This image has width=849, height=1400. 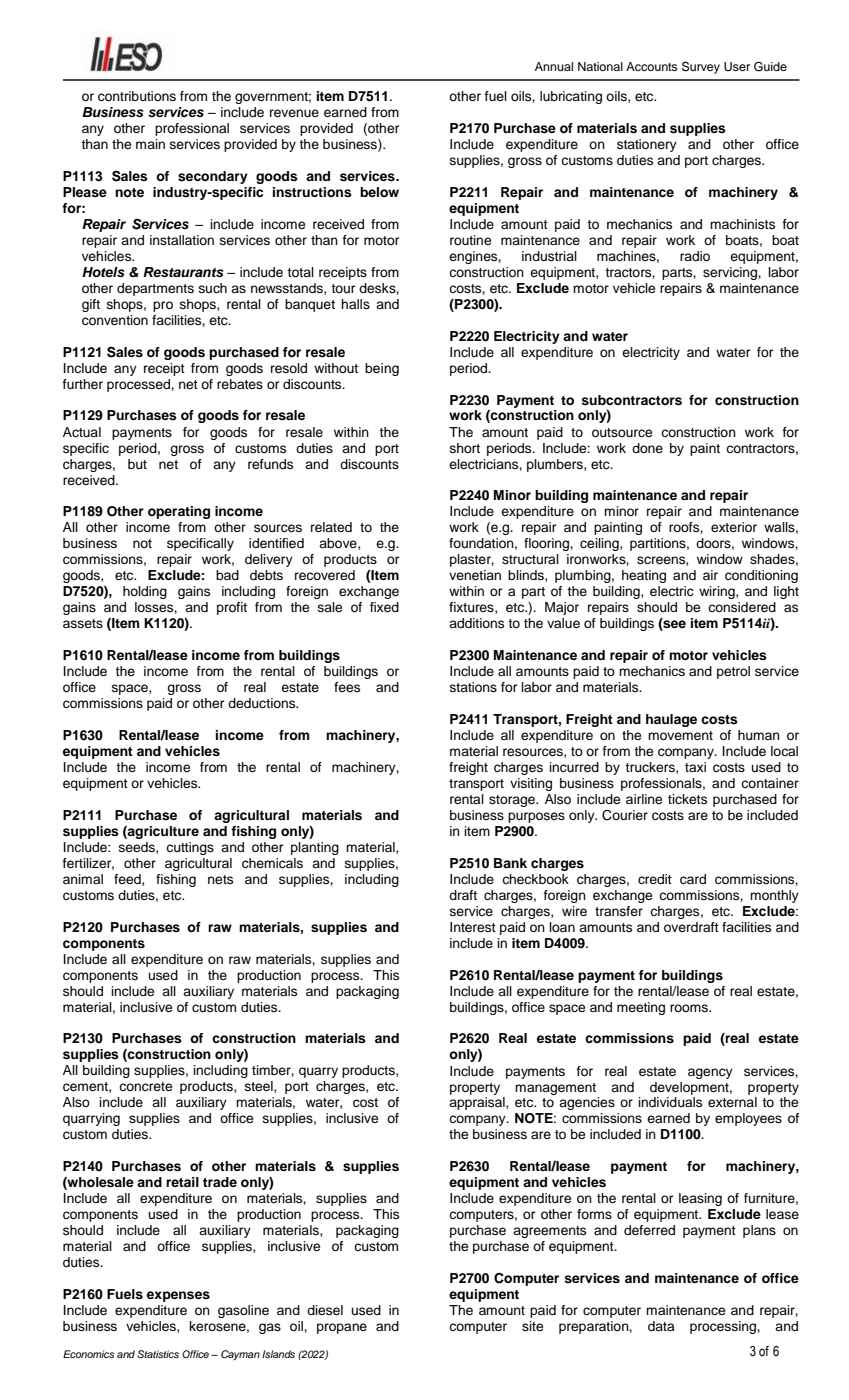 I want to click on tickets, so click(x=687, y=799).
